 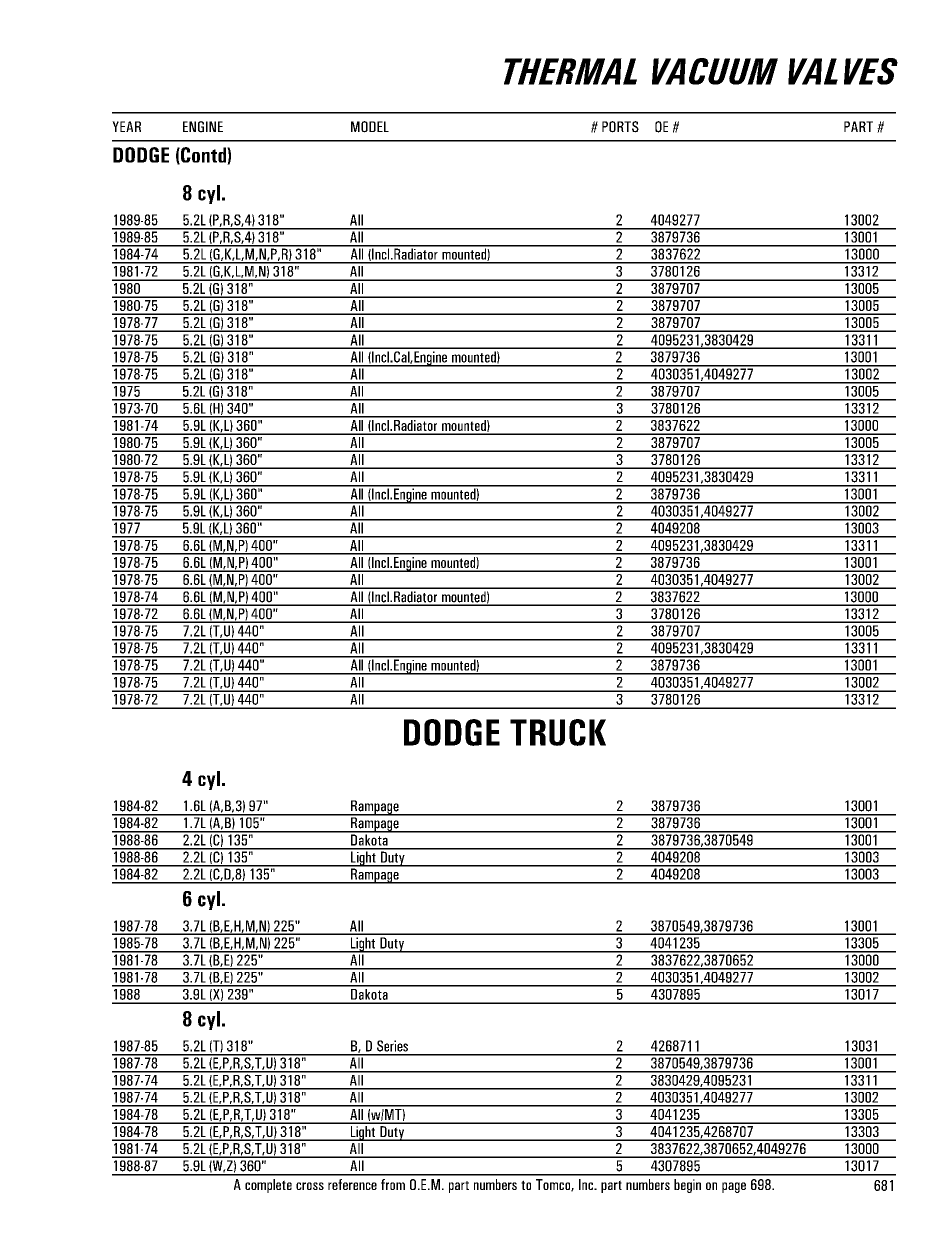 I want to click on from, so click(x=393, y=1184).
